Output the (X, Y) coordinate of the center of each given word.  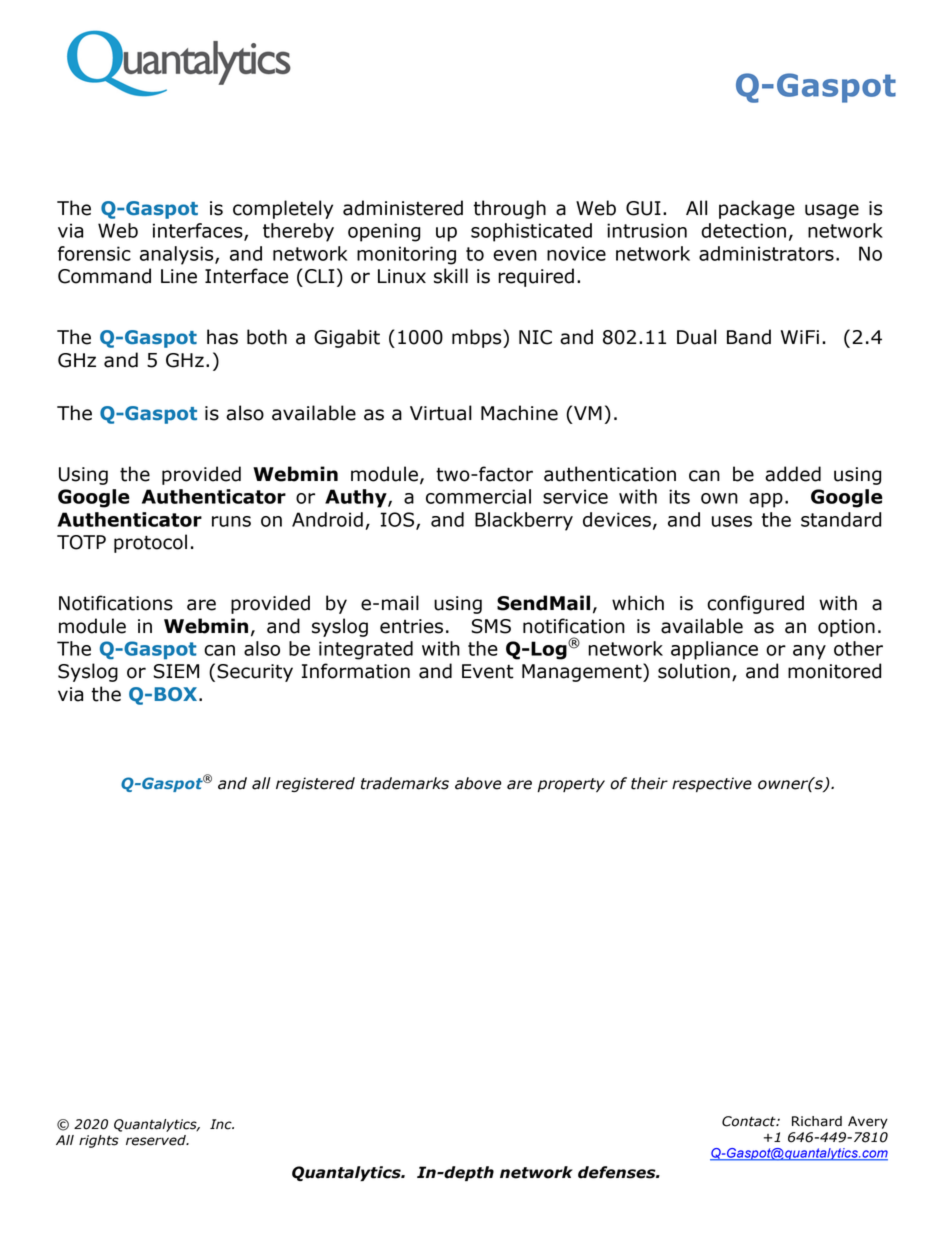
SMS (491, 626)
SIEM (176, 671)
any (809, 652)
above (478, 783)
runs (231, 521)
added (793, 474)
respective (712, 784)
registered (315, 784)
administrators (766, 253)
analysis (178, 255)
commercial (478, 496)
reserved (157, 1140)
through (510, 209)
